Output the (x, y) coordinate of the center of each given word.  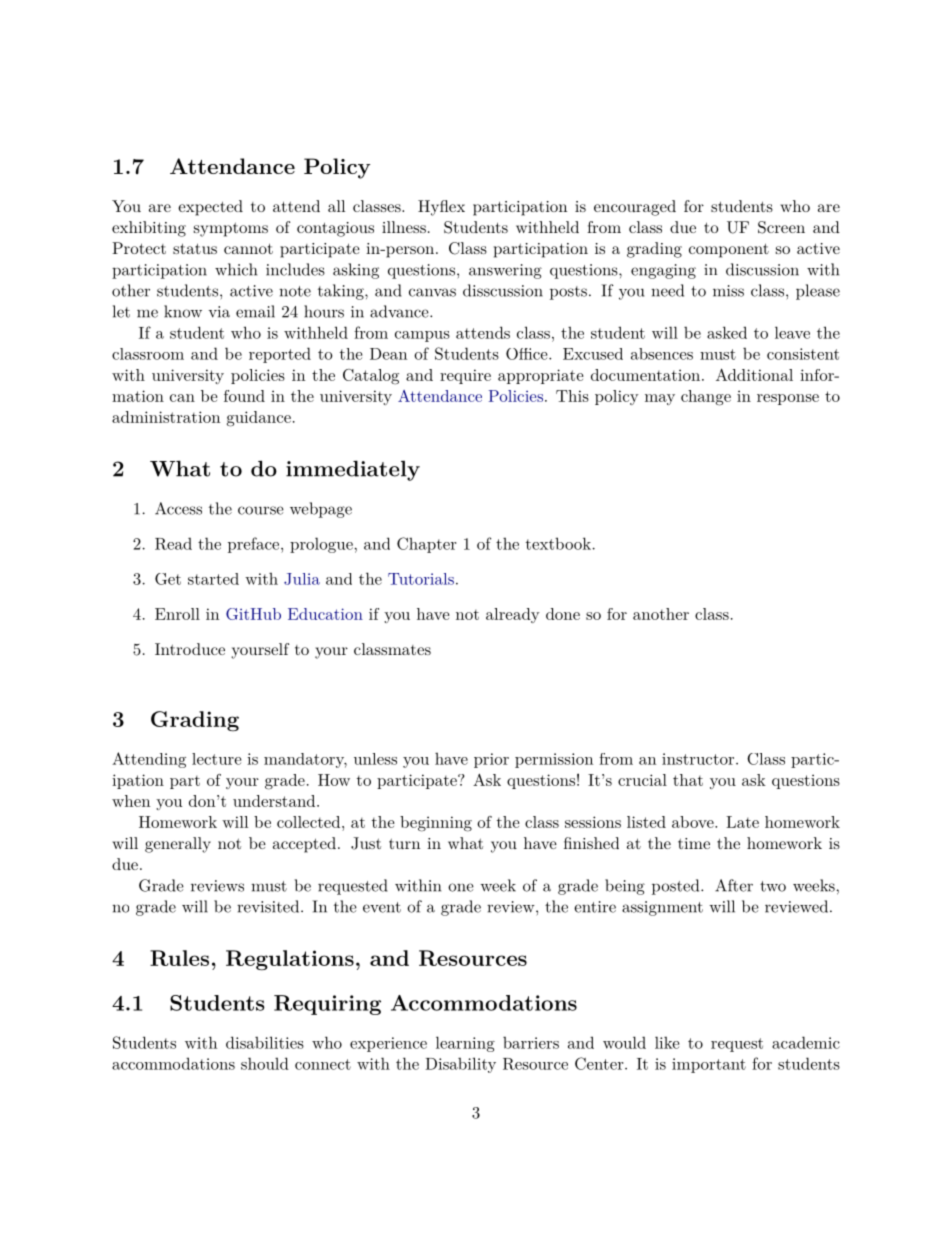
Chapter (426, 545)
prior (491, 760)
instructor (698, 759)
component (729, 250)
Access (178, 508)
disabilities (265, 1042)
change (706, 398)
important (709, 1065)
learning (465, 1044)
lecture (216, 759)
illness (404, 227)
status (195, 248)
